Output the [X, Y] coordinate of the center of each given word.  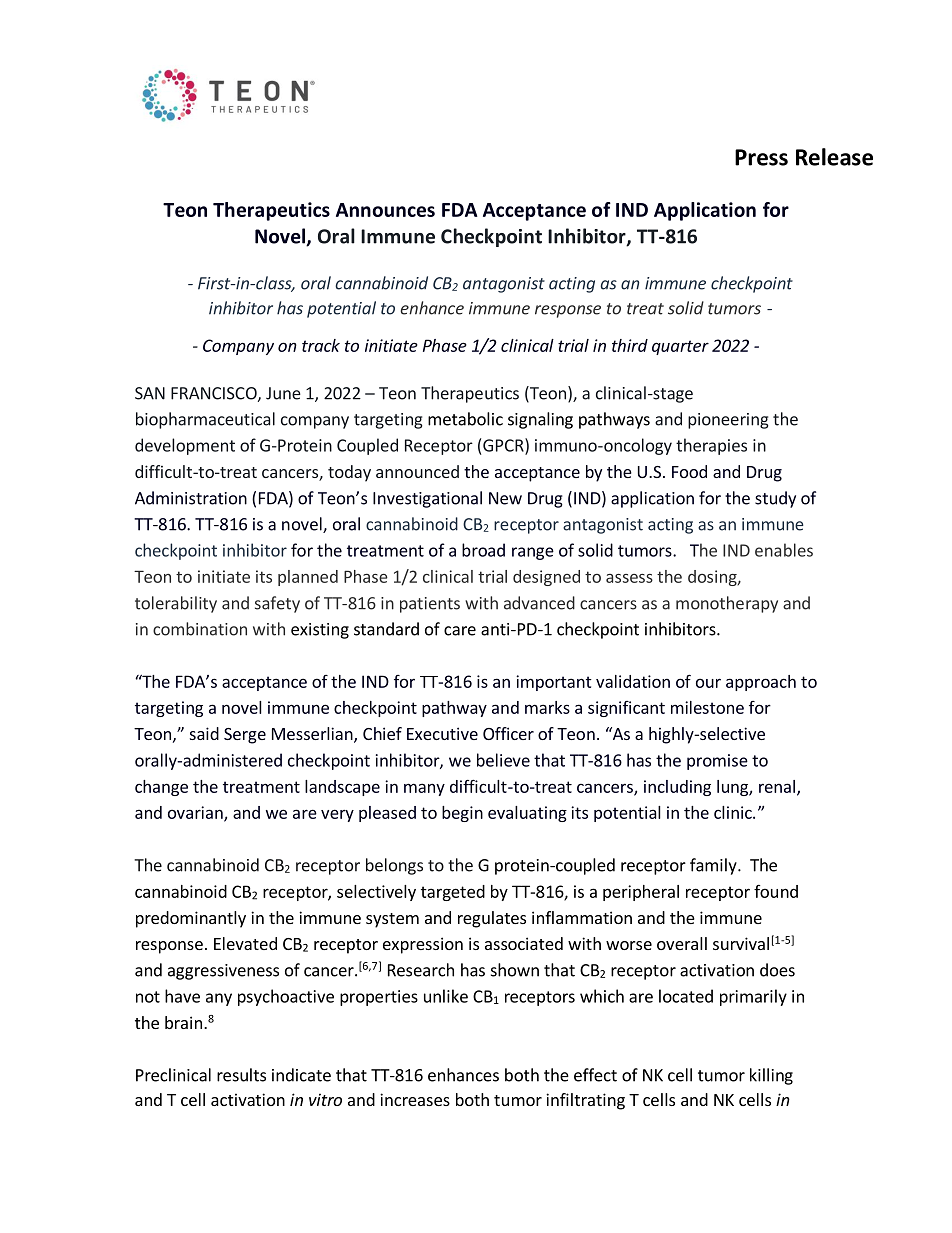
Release [834, 157]
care [460, 631]
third [630, 345]
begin [462, 814]
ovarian [196, 813]
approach [761, 683]
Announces [385, 210]
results [241, 1075]
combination [200, 629]
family [714, 866]
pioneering [728, 421]
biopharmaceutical [205, 420]
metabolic [465, 419]
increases [415, 1099]
